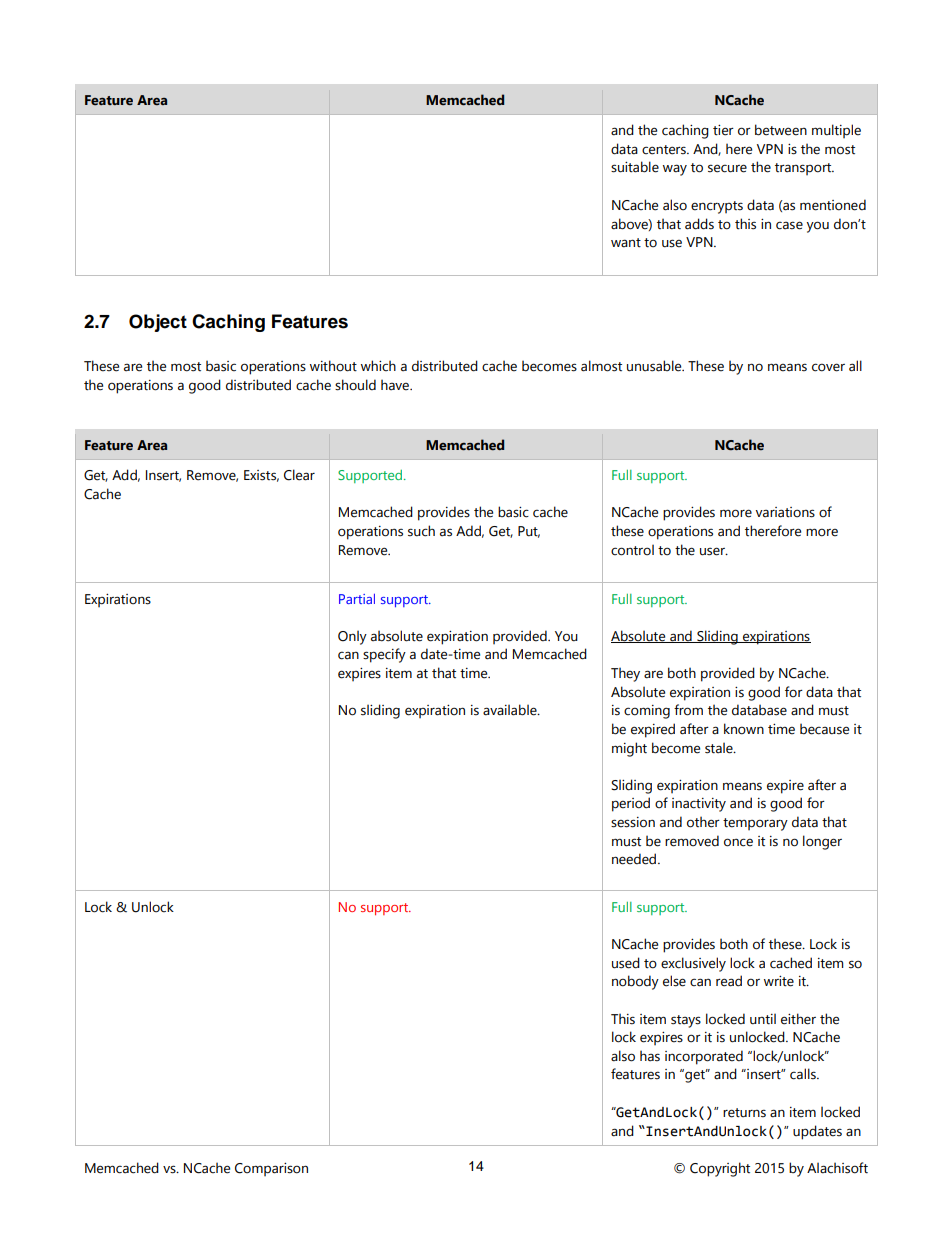 The image size is (952, 1233). Describe the element at coordinates (755, 824) in the screenshot. I see `temporary` at that location.
